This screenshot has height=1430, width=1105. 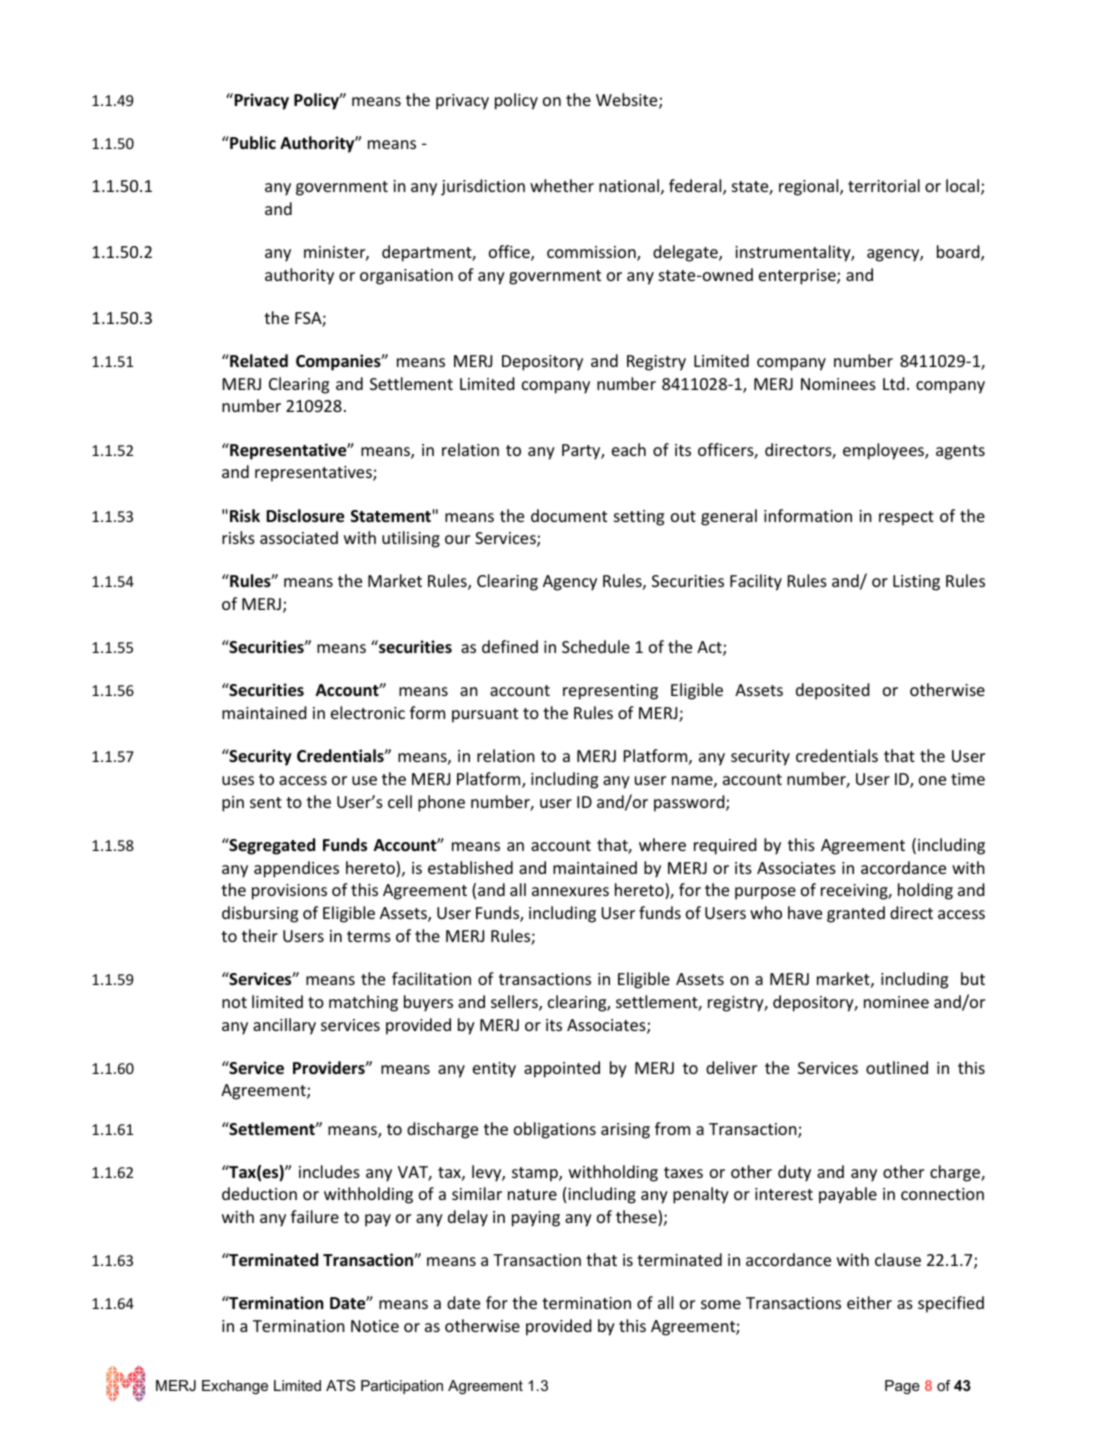 What do you see at coordinates (856, 914) in the screenshot?
I see `granted` at bounding box center [856, 914].
